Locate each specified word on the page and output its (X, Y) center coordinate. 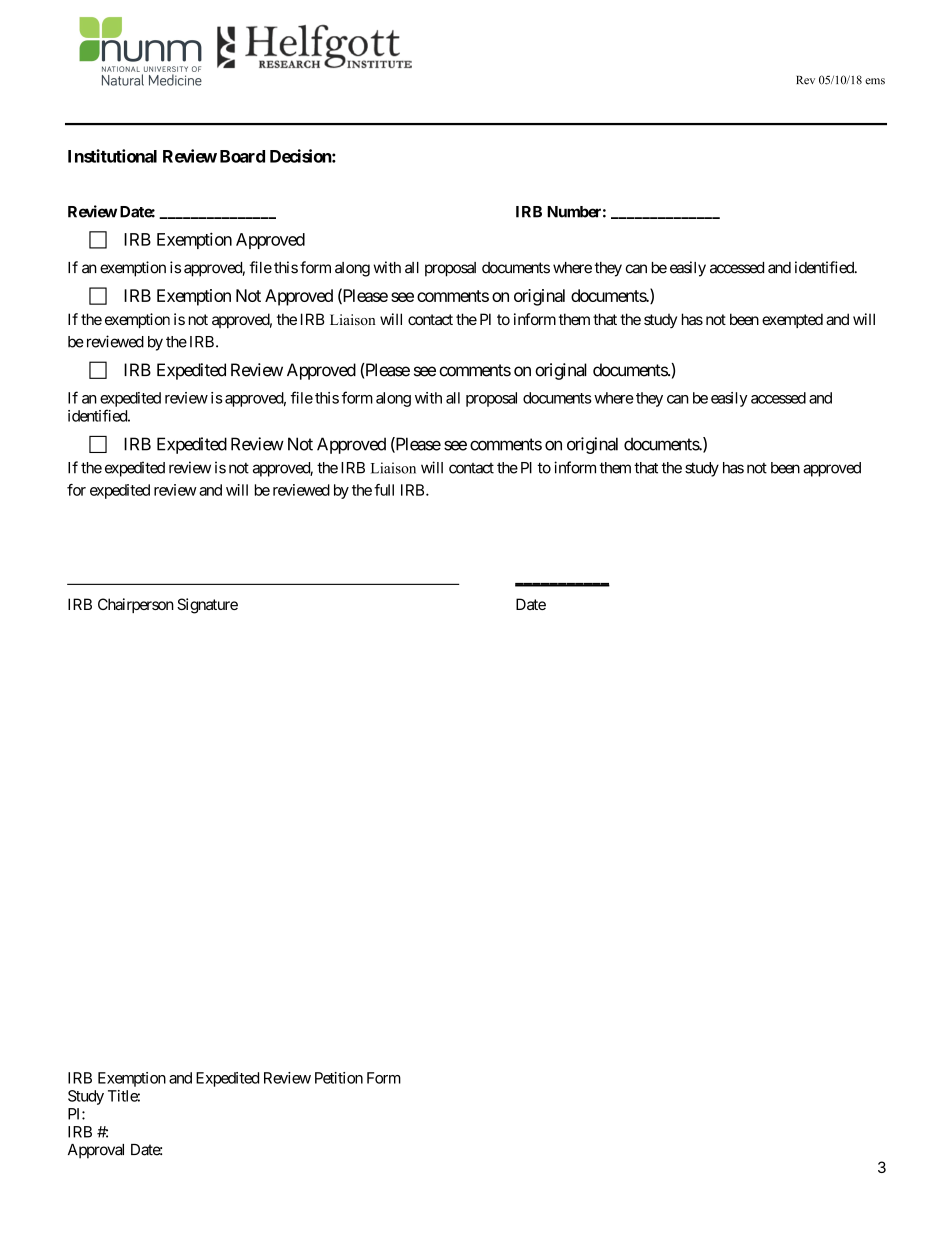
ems (875, 81)
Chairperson (136, 605)
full (384, 490)
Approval (96, 1151)
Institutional (112, 156)
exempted (792, 320)
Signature (207, 606)
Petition (339, 1078)
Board (242, 156)
